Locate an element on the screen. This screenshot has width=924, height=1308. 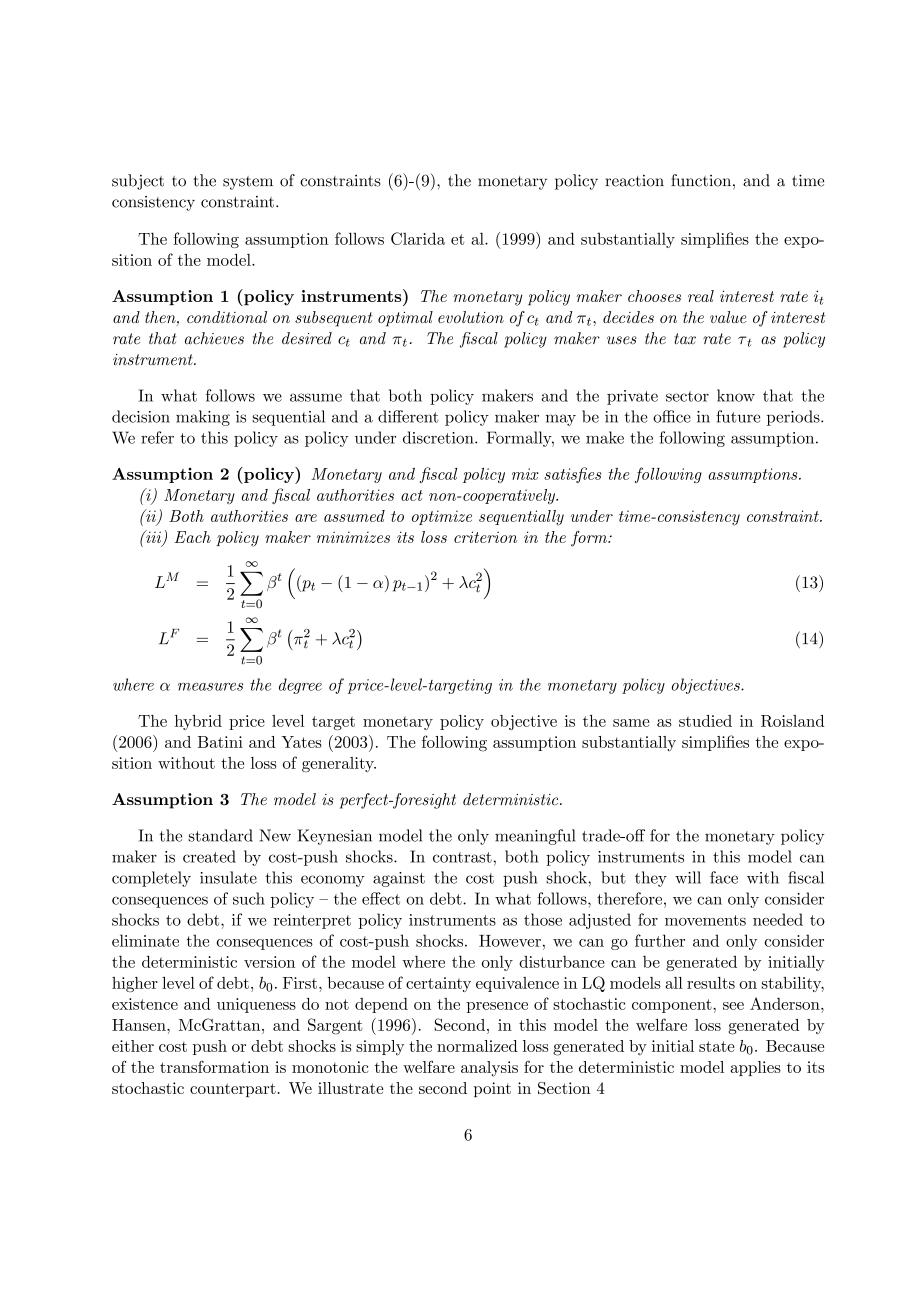
Each is located at coordinates (192, 537).
